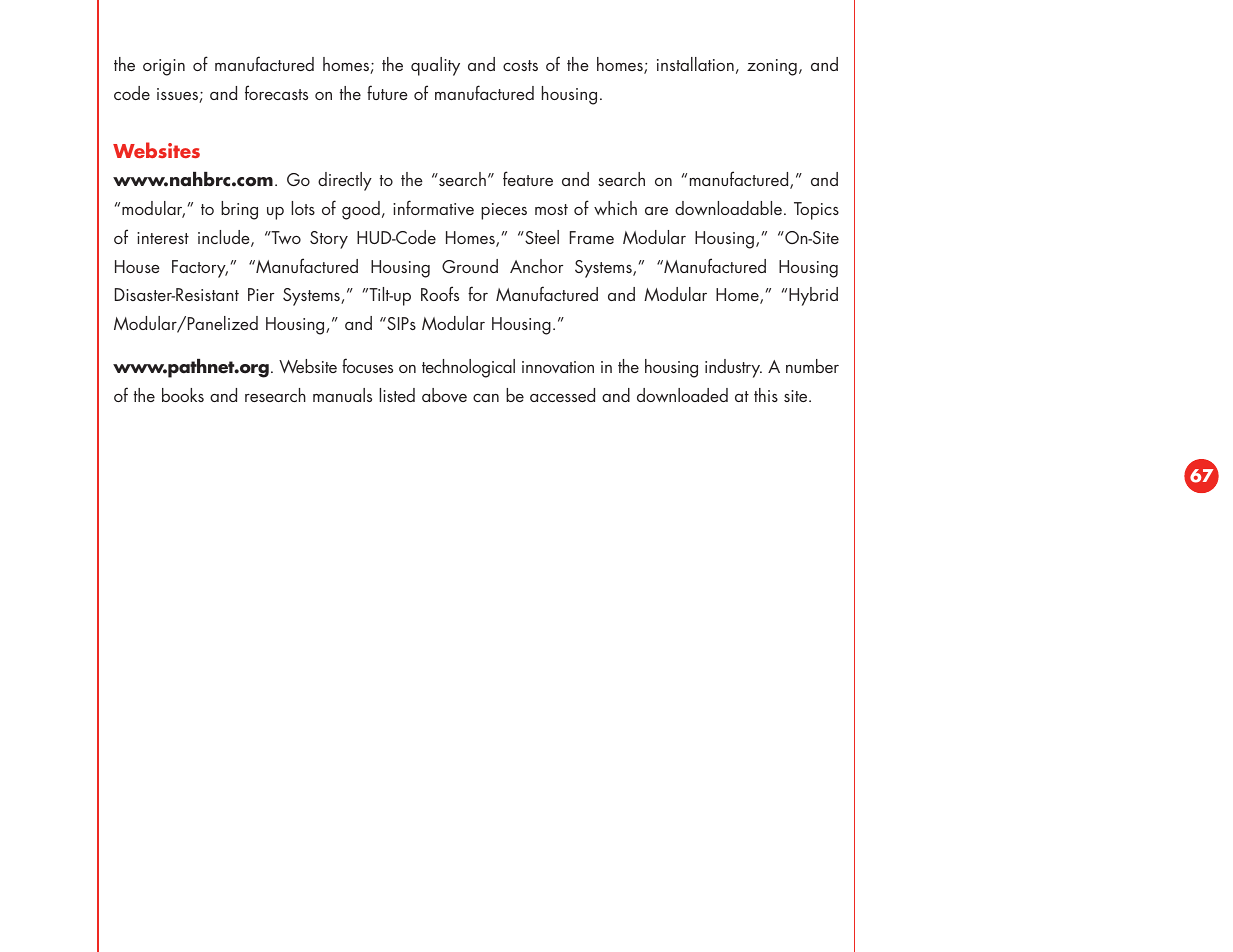 The width and height of the image is (1233, 952). I want to click on can, so click(486, 398).
